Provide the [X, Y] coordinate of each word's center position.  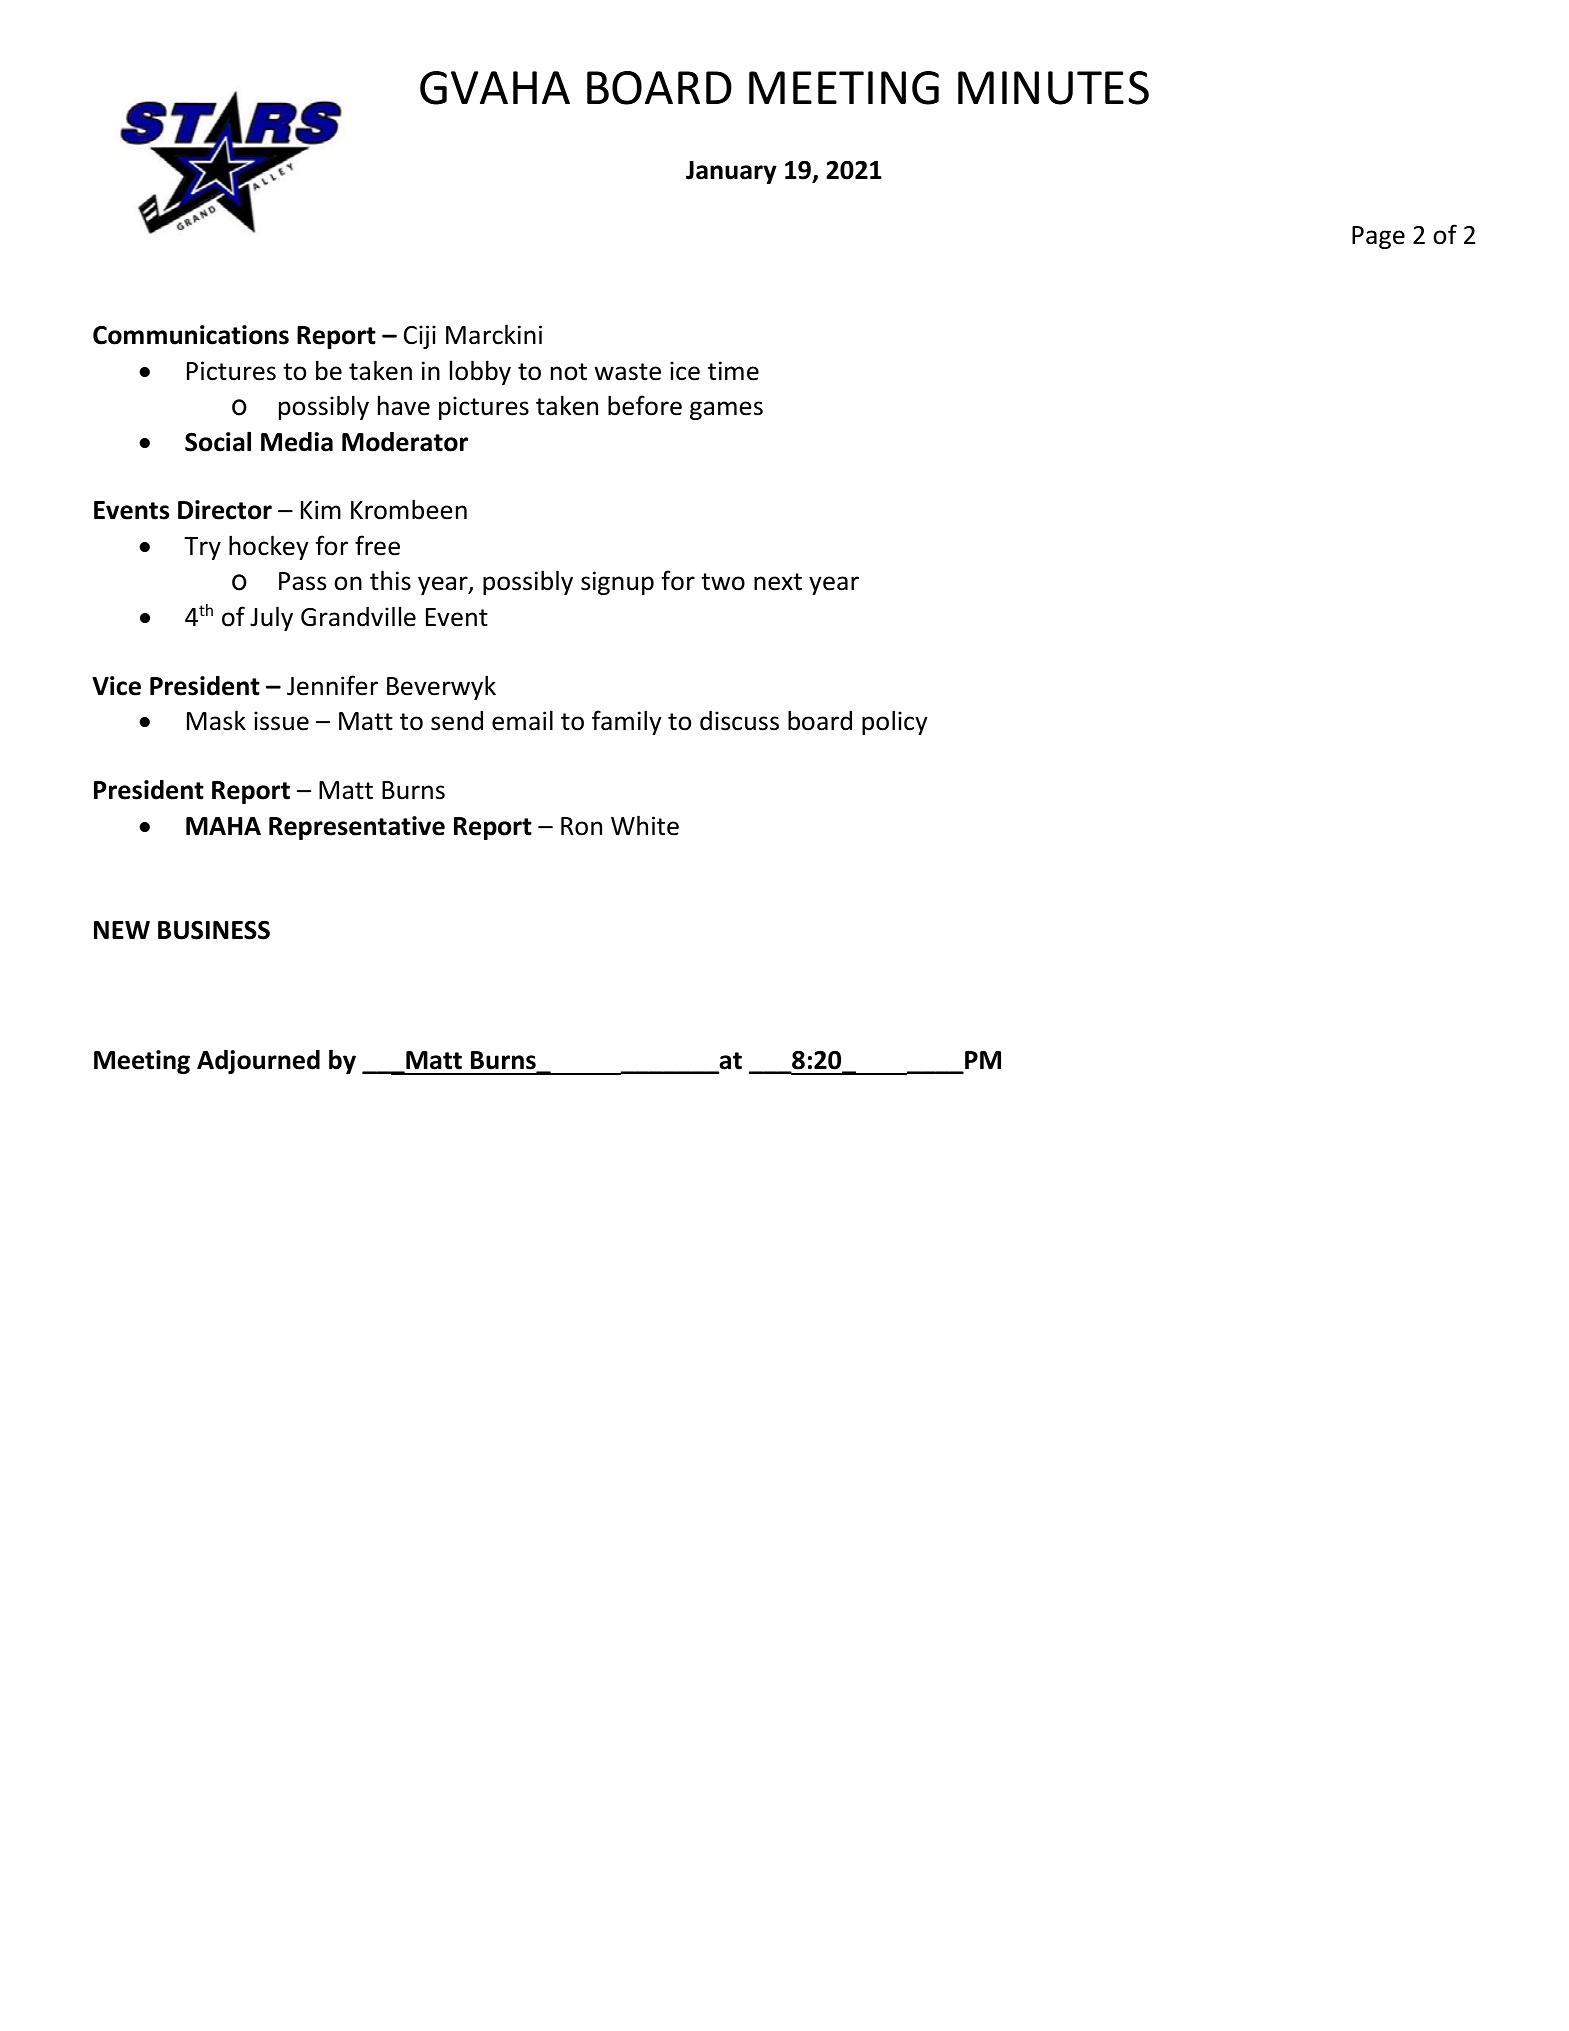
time [733, 371]
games [726, 410]
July [271, 618]
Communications [191, 335]
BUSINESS [214, 930]
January [731, 172]
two [723, 582]
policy [895, 722]
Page [1378, 237]
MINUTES [1053, 88]
